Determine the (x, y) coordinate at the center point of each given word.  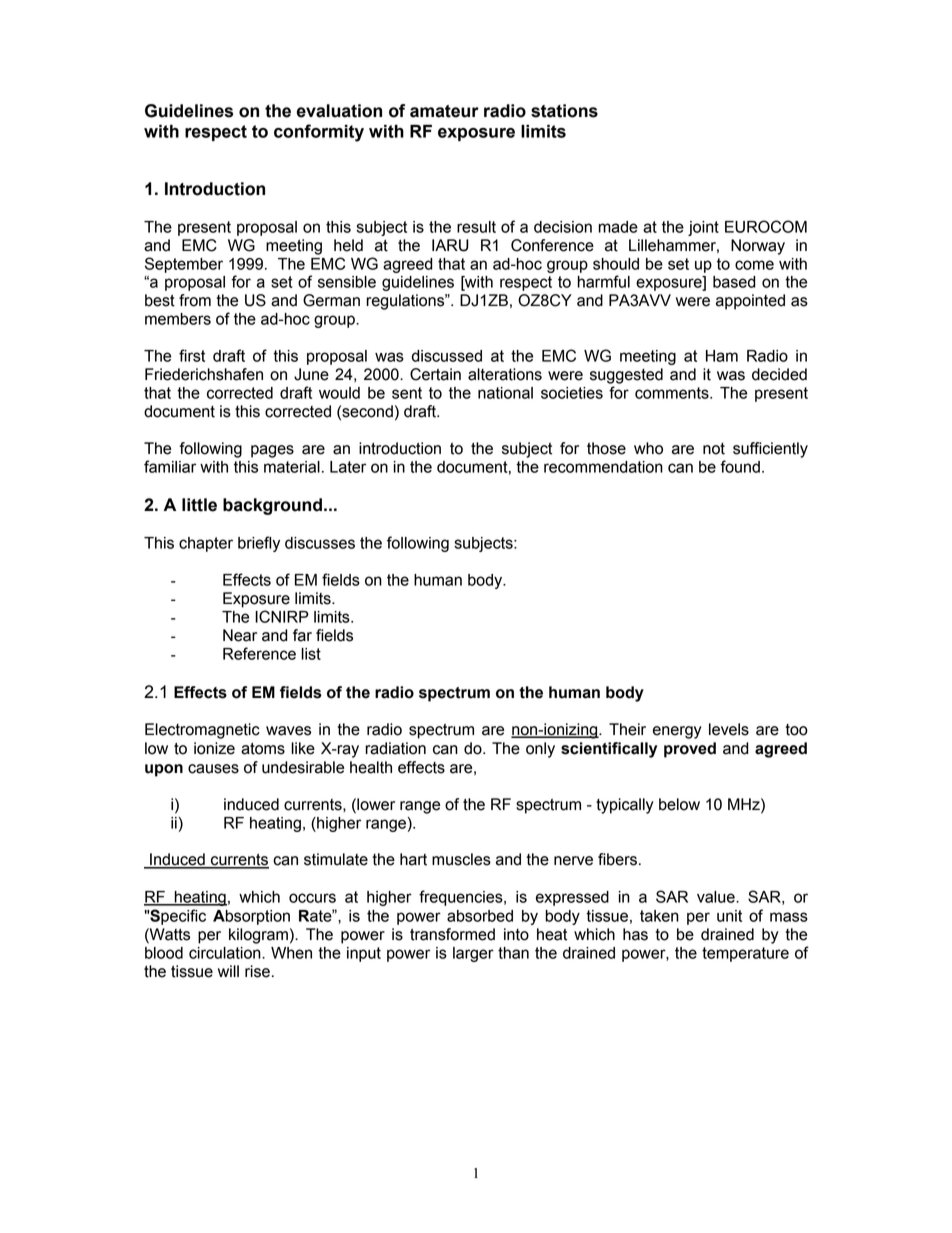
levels (729, 729)
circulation (226, 953)
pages (272, 451)
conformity (319, 133)
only (540, 750)
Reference (259, 653)
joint (703, 228)
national (505, 393)
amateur (444, 111)
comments (673, 393)
